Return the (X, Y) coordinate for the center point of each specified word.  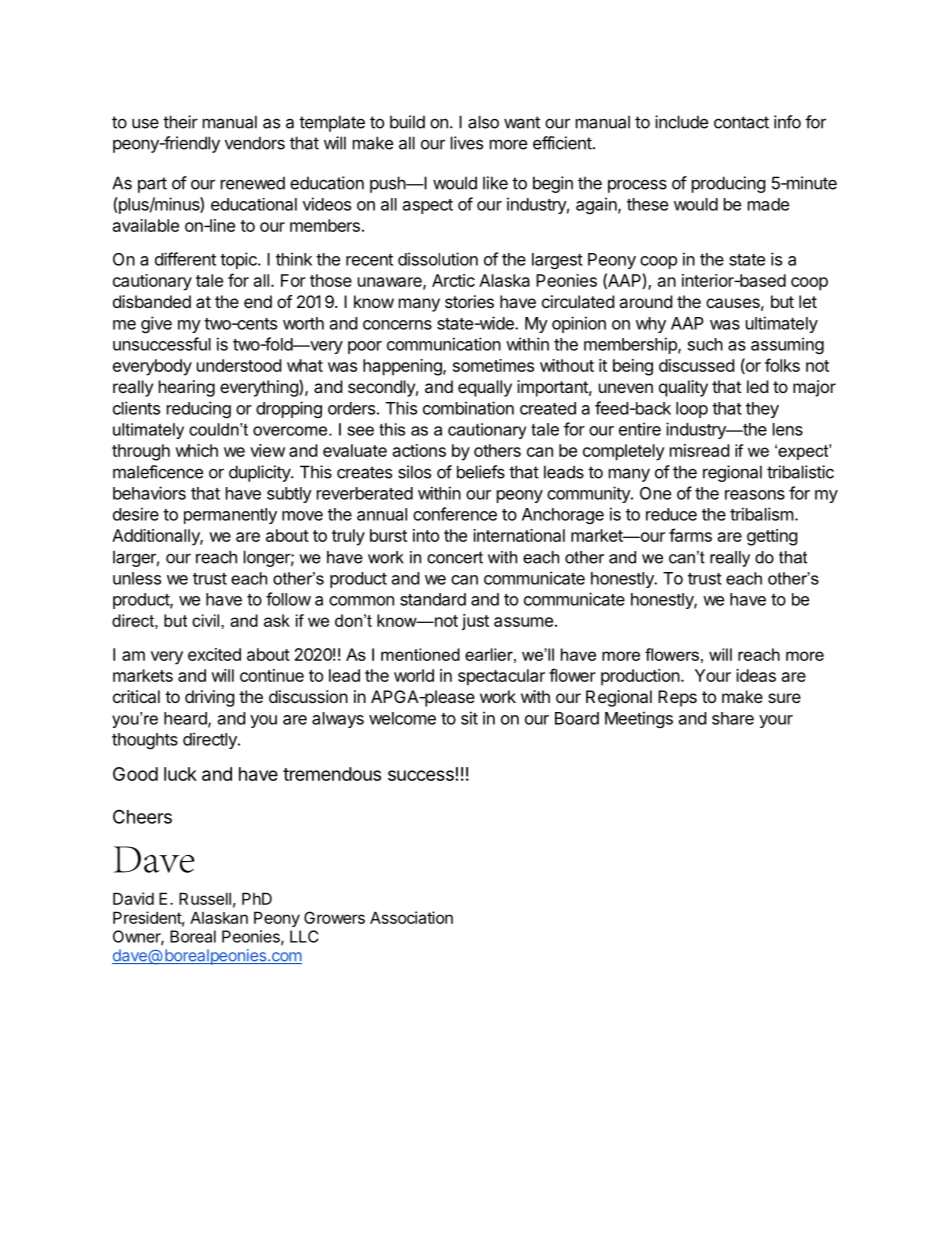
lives (467, 143)
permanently (230, 516)
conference (455, 514)
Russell (205, 898)
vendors (255, 143)
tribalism (762, 514)
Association (411, 917)
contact (741, 122)
